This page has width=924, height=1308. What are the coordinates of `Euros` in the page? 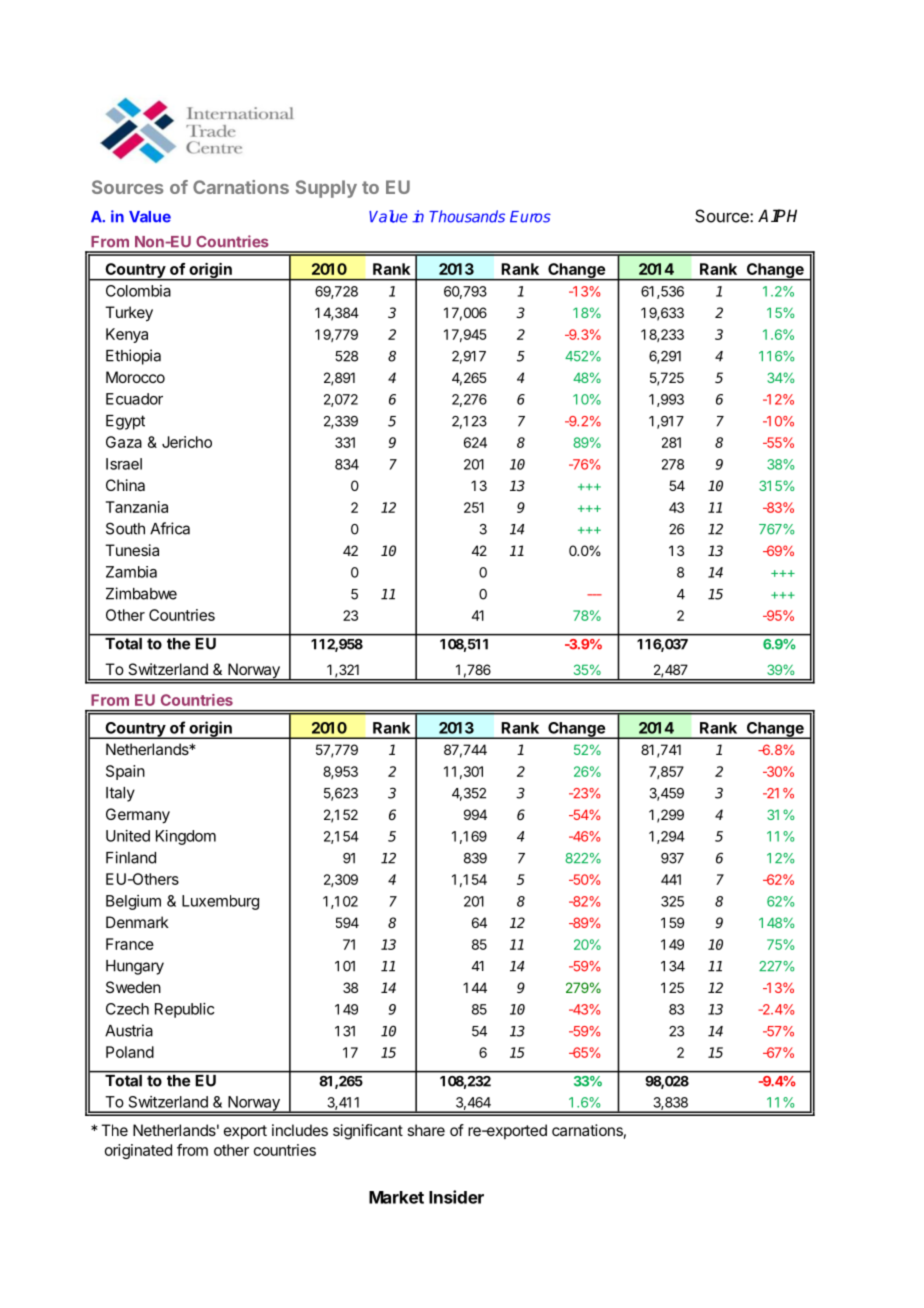 It's located at (530, 217).
